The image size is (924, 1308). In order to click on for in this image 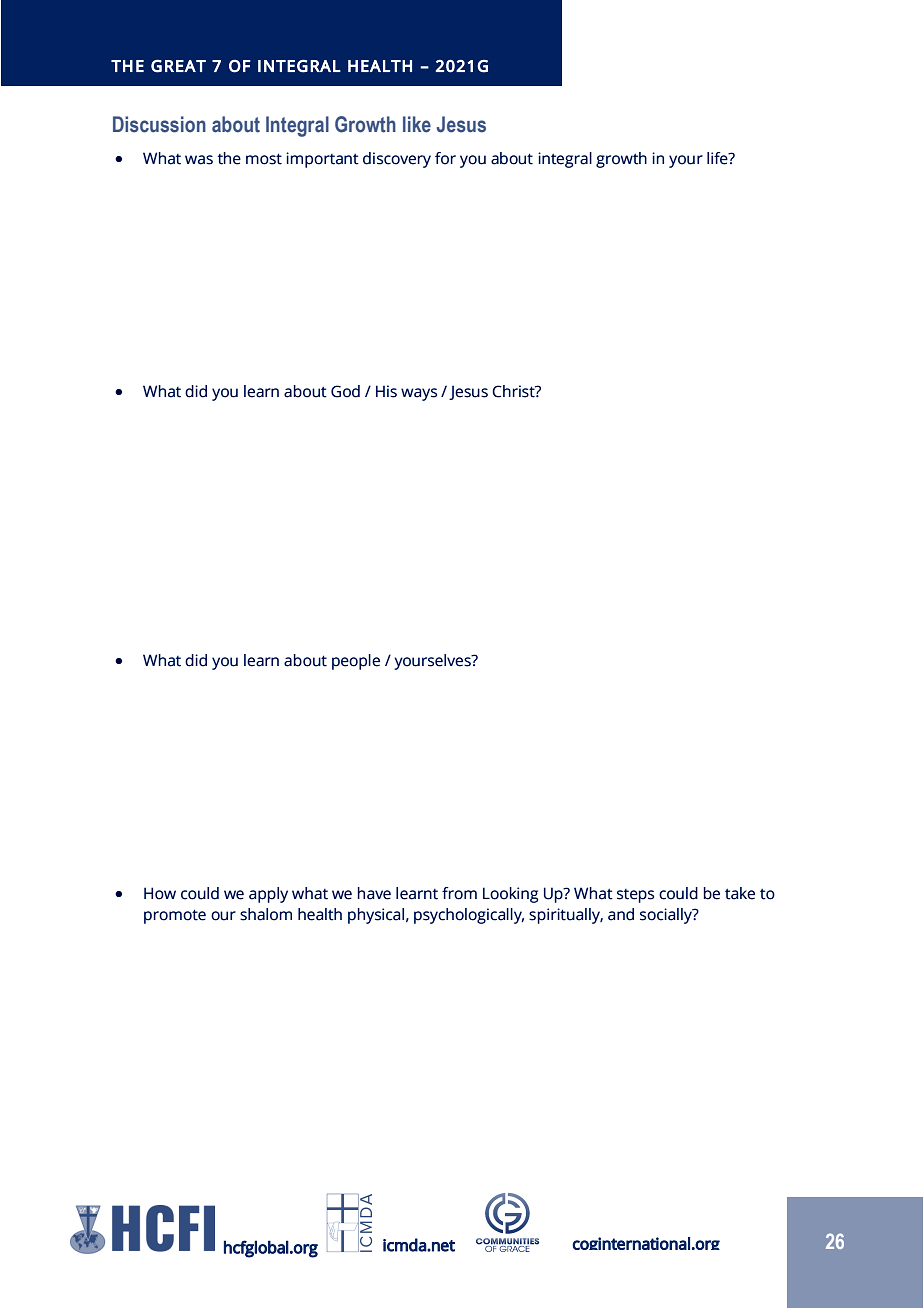, I will do `click(445, 158)`.
